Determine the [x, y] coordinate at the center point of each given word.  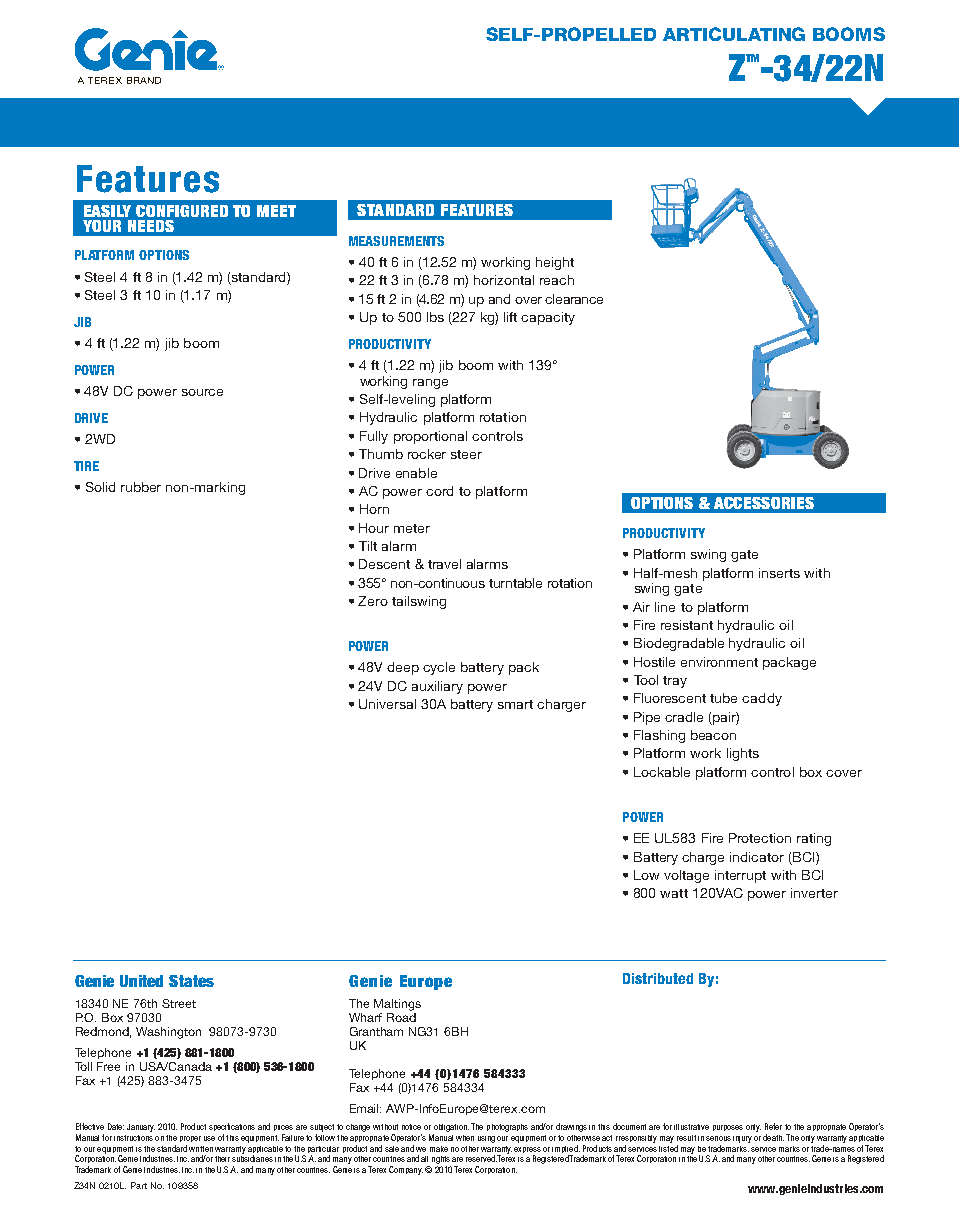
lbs [435, 317]
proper [190, 1139]
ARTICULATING [734, 34]
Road [401, 1016]
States [191, 981]
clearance [574, 299]
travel [444, 564]
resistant [687, 625]
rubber [141, 487]
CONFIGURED [182, 211]
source [202, 392]
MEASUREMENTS [396, 241]
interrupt [740, 876]
